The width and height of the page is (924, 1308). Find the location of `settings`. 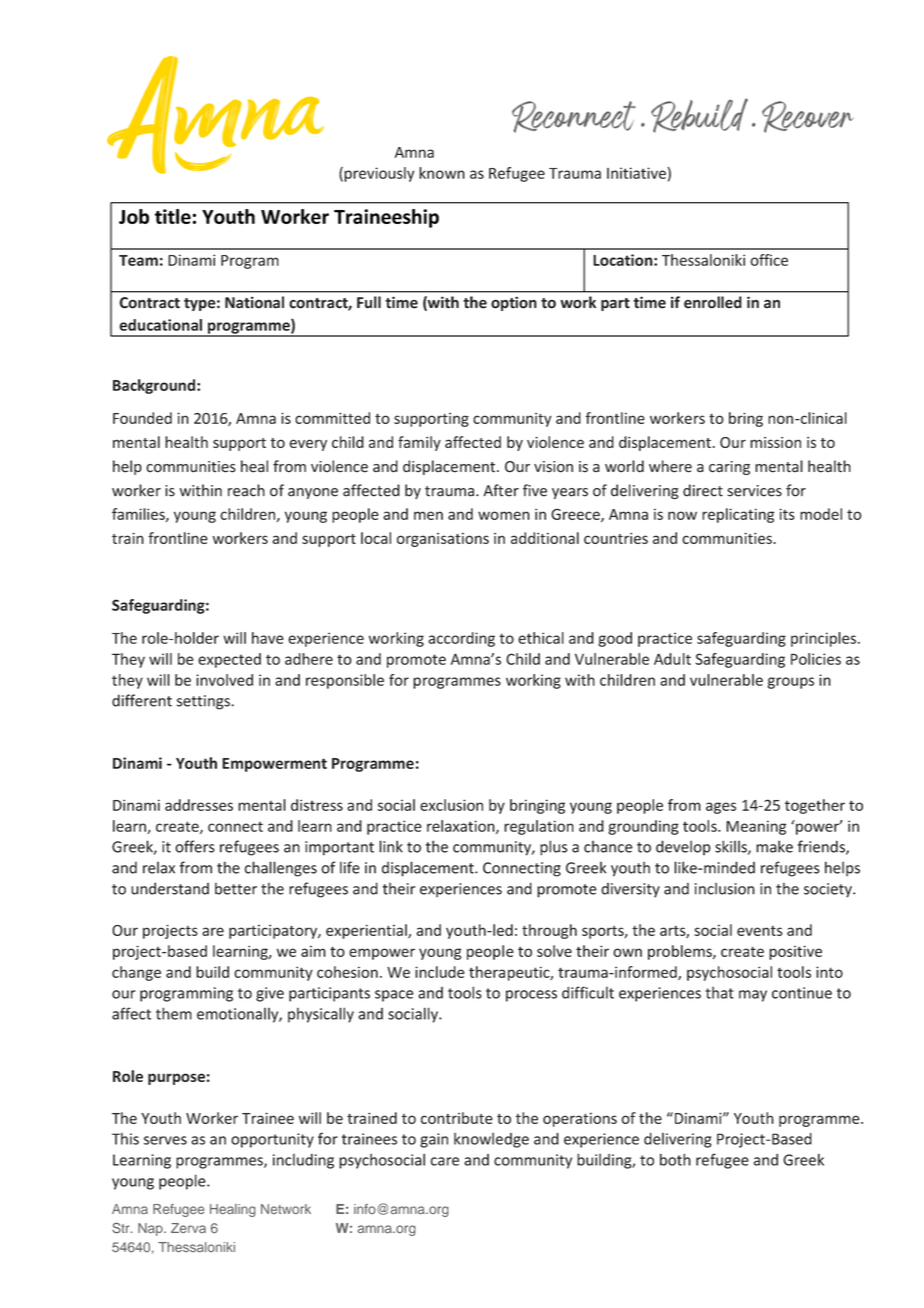

settings is located at coordinates (204, 702).
